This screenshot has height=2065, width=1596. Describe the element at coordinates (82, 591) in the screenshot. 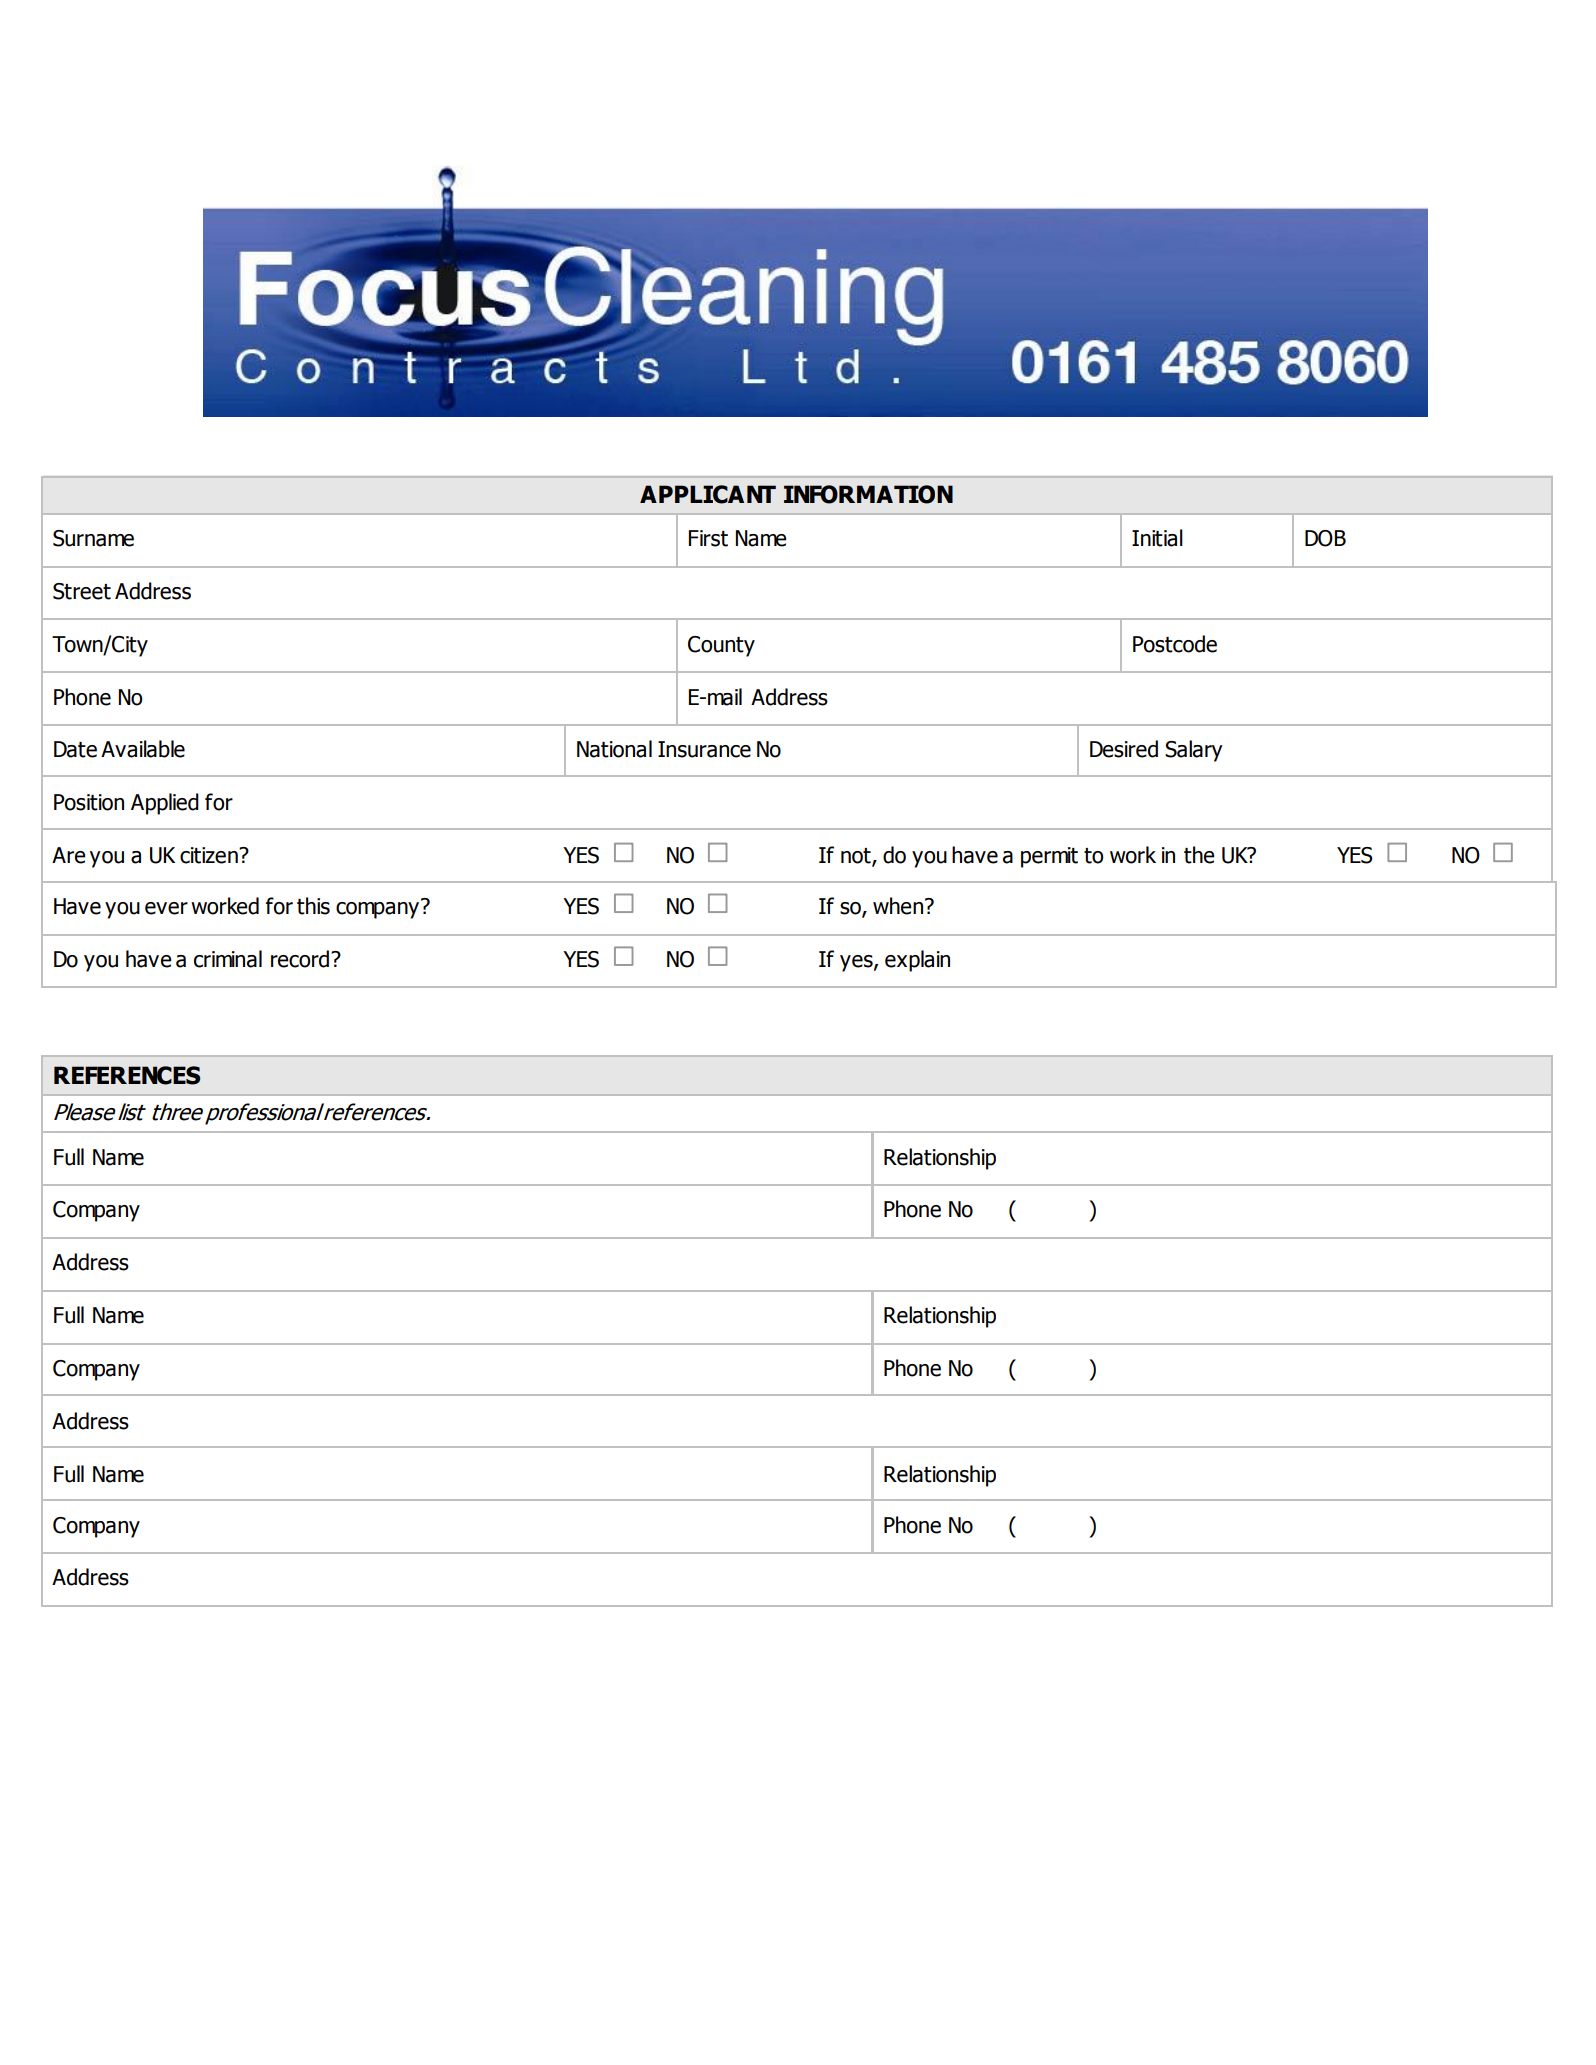

I see `Street` at that location.
